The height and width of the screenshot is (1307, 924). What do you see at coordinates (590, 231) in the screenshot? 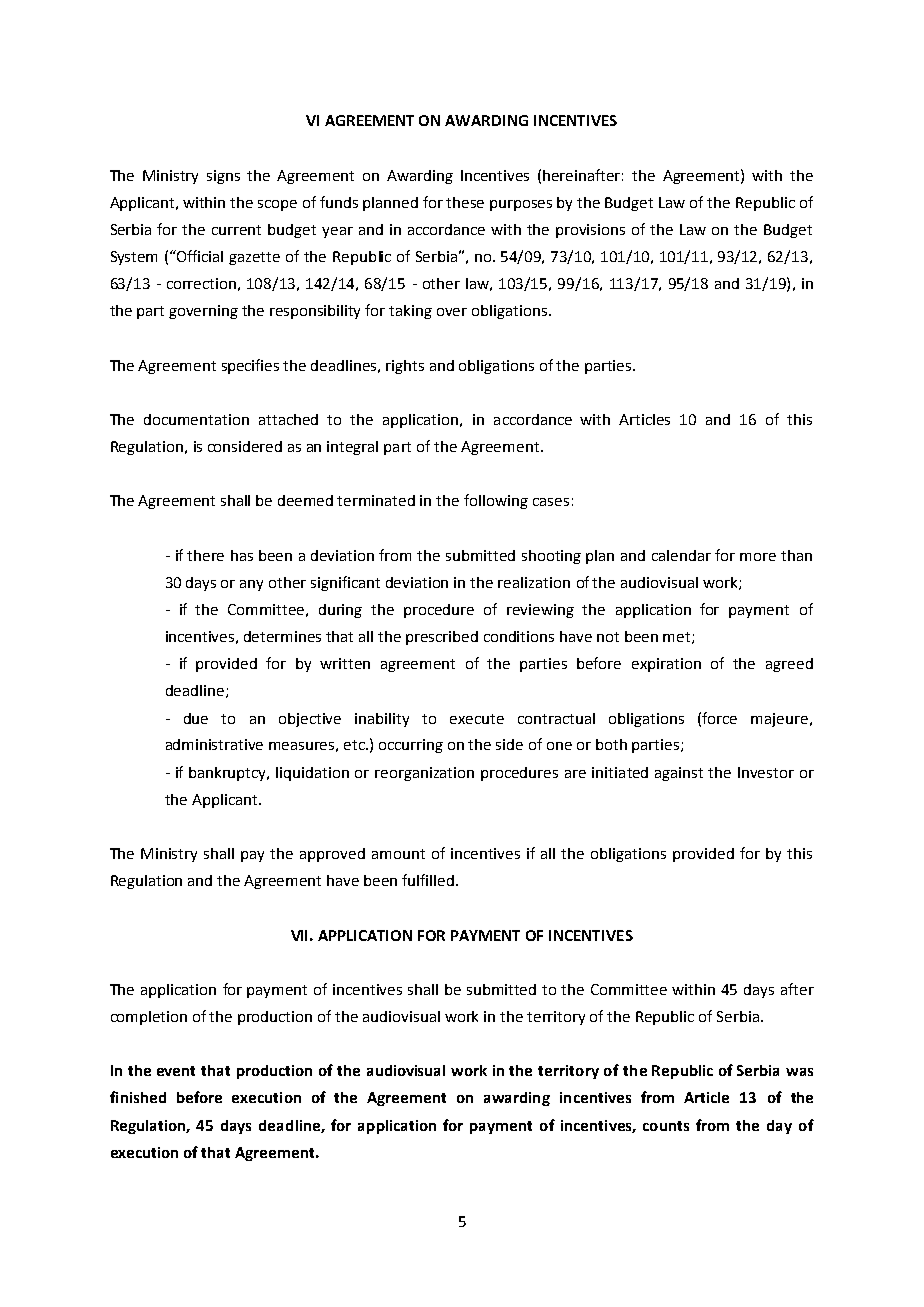
I see `provisions` at bounding box center [590, 231].
